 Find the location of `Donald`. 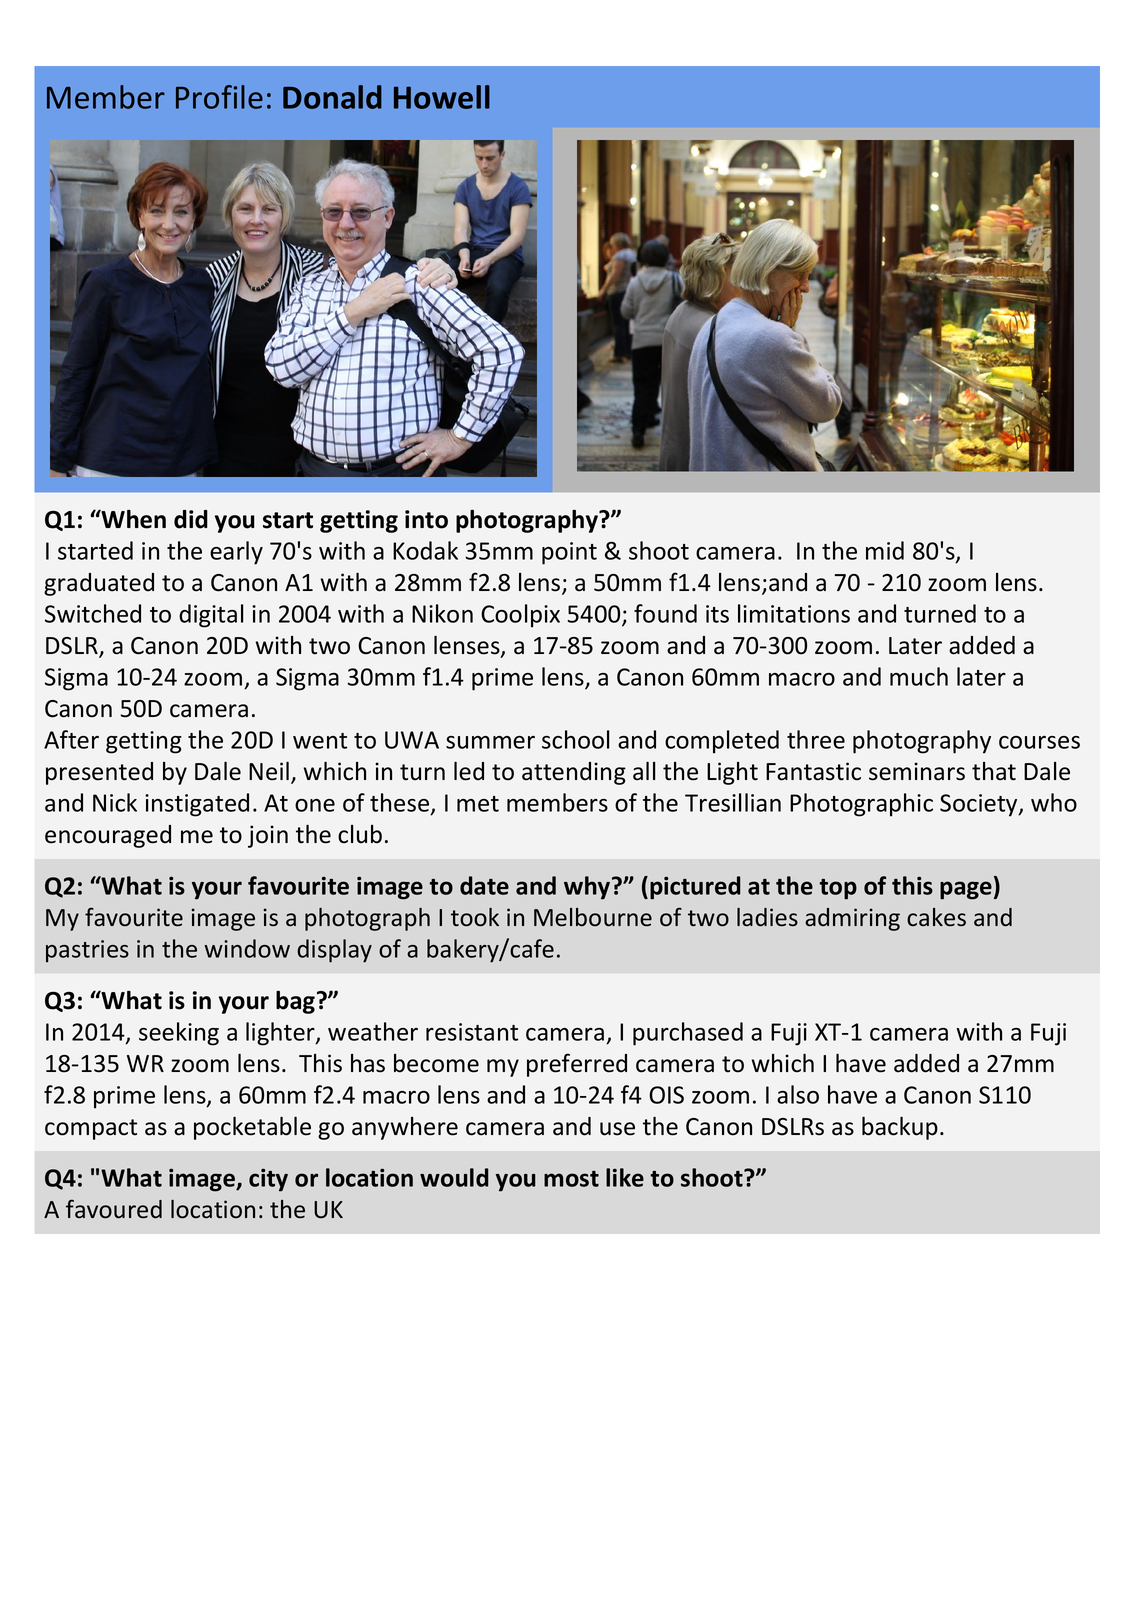

Donald is located at coordinates (332, 97).
